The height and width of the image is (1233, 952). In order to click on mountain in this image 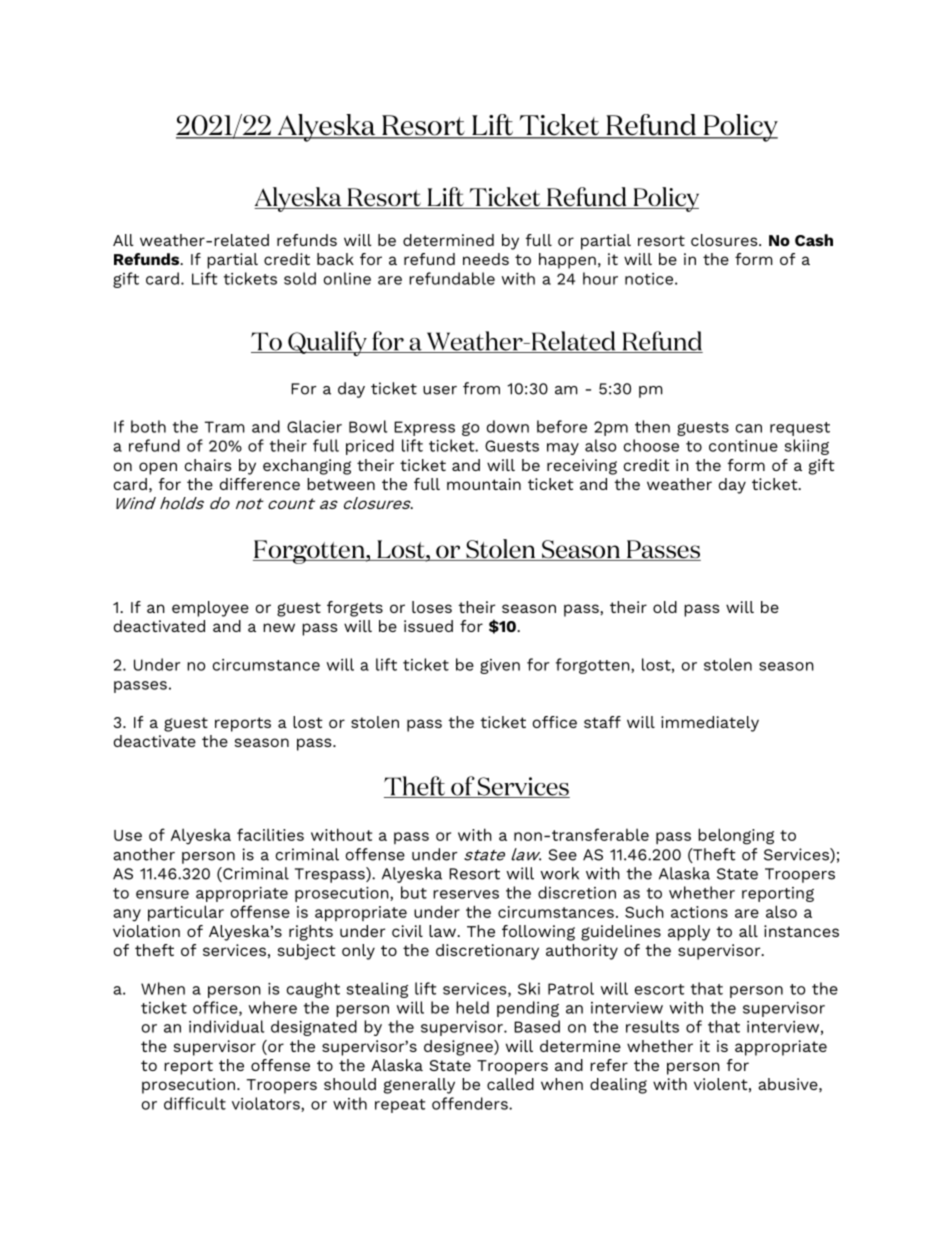, I will do `click(484, 484)`.
